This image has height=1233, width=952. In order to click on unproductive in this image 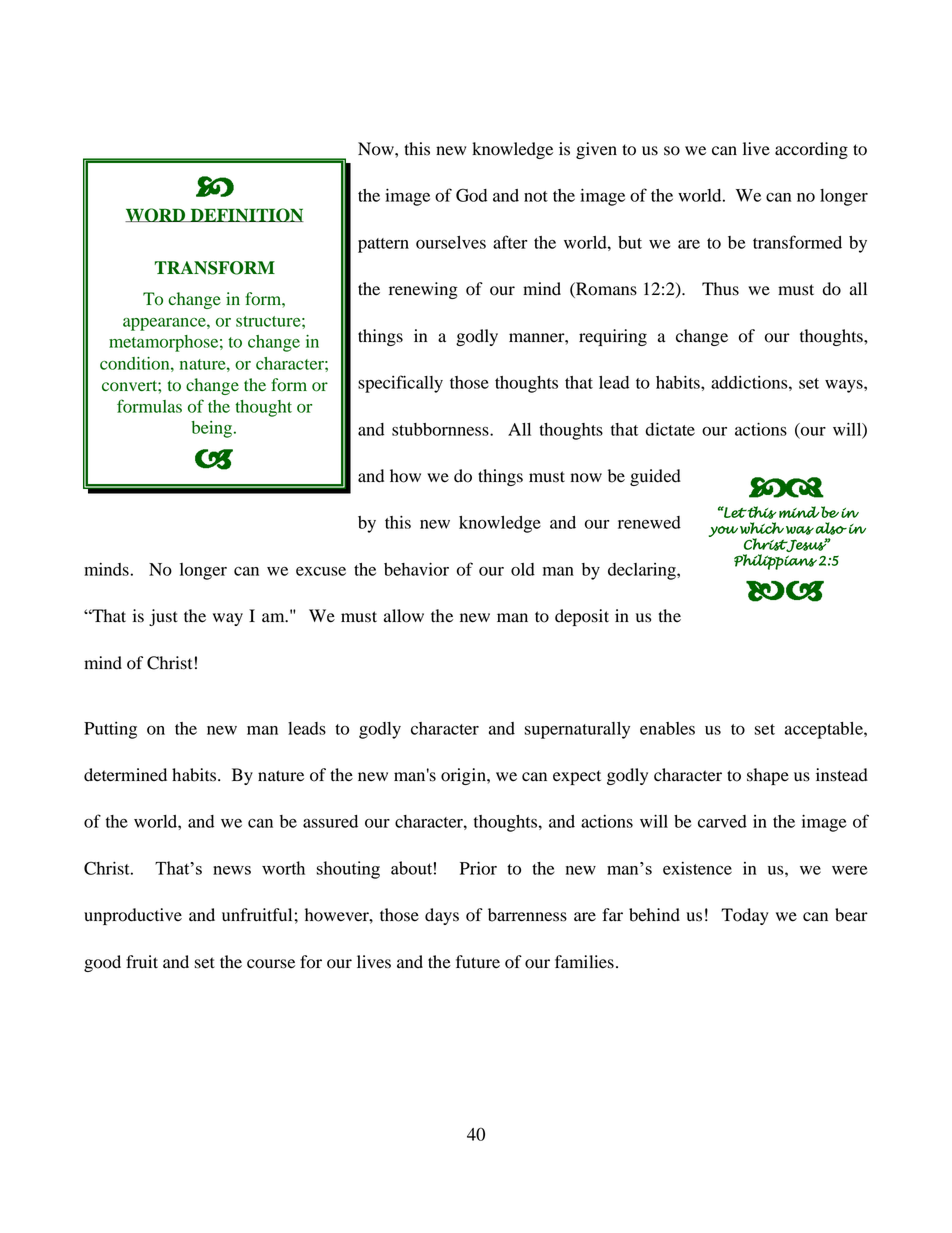, I will do `click(133, 916)`.
